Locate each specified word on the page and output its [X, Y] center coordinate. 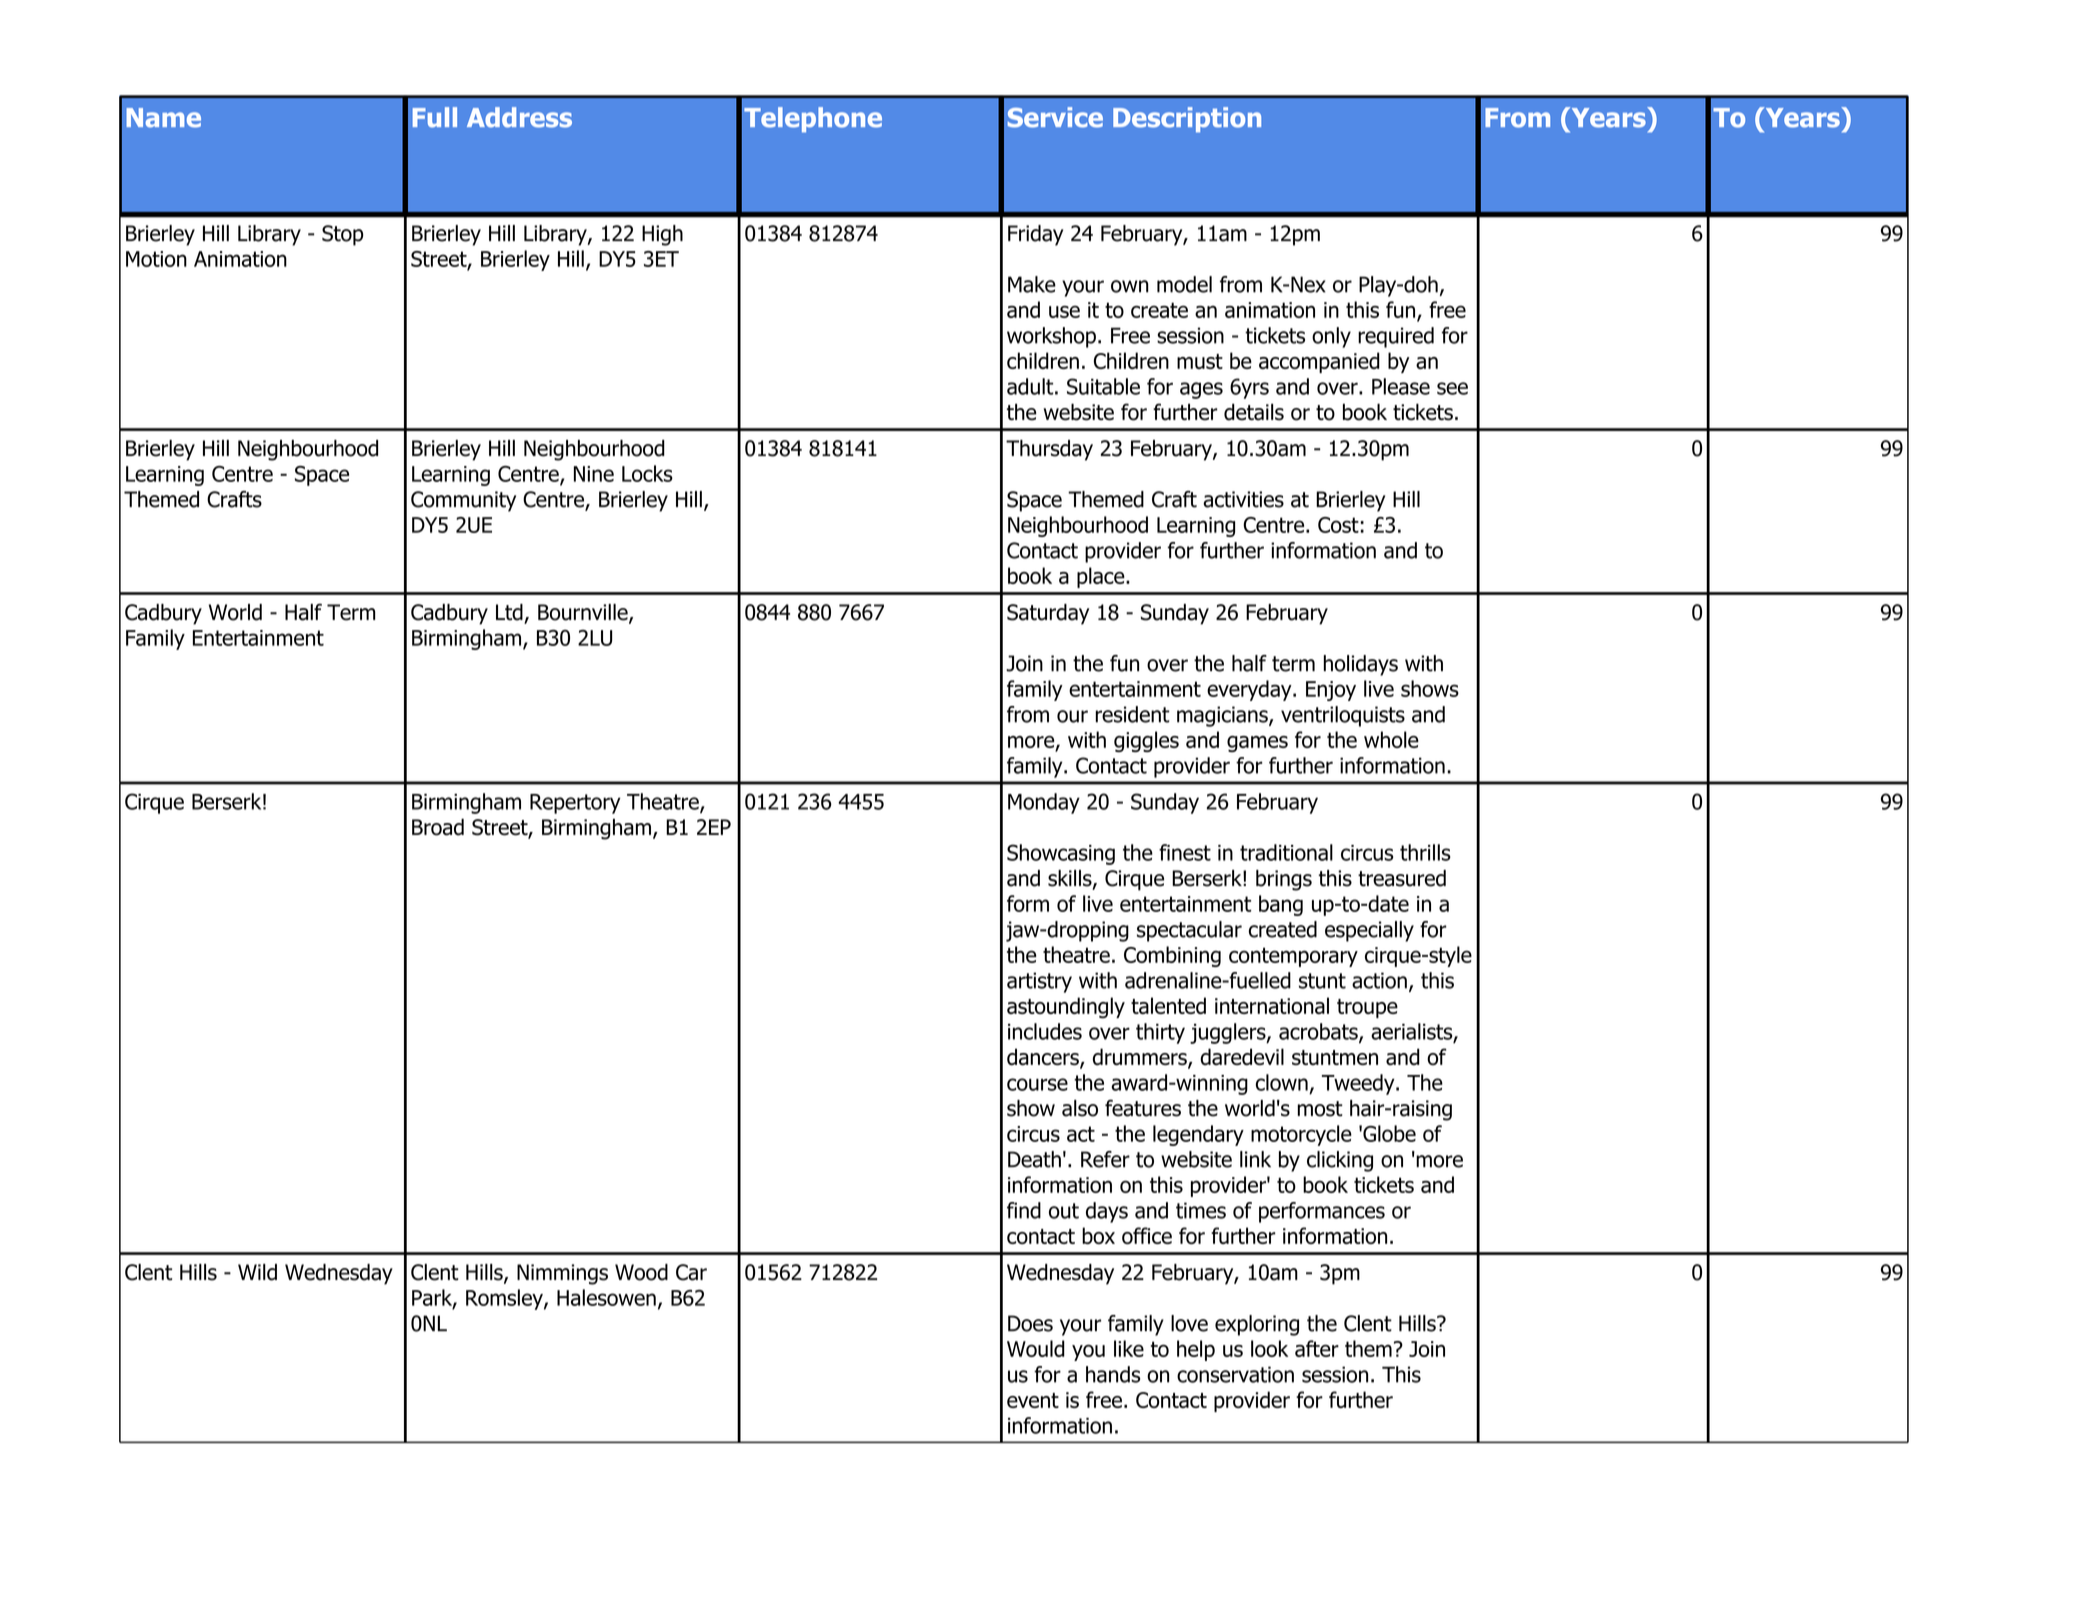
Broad [438, 827]
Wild [257, 1272]
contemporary [1293, 957]
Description [1187, 120]
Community [463, 501]
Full [435, 117]
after [1317, 1348]
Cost [1338, 525]
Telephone [813, 120]
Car [691, 1272]
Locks [647, 473]
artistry [1039, 982]
